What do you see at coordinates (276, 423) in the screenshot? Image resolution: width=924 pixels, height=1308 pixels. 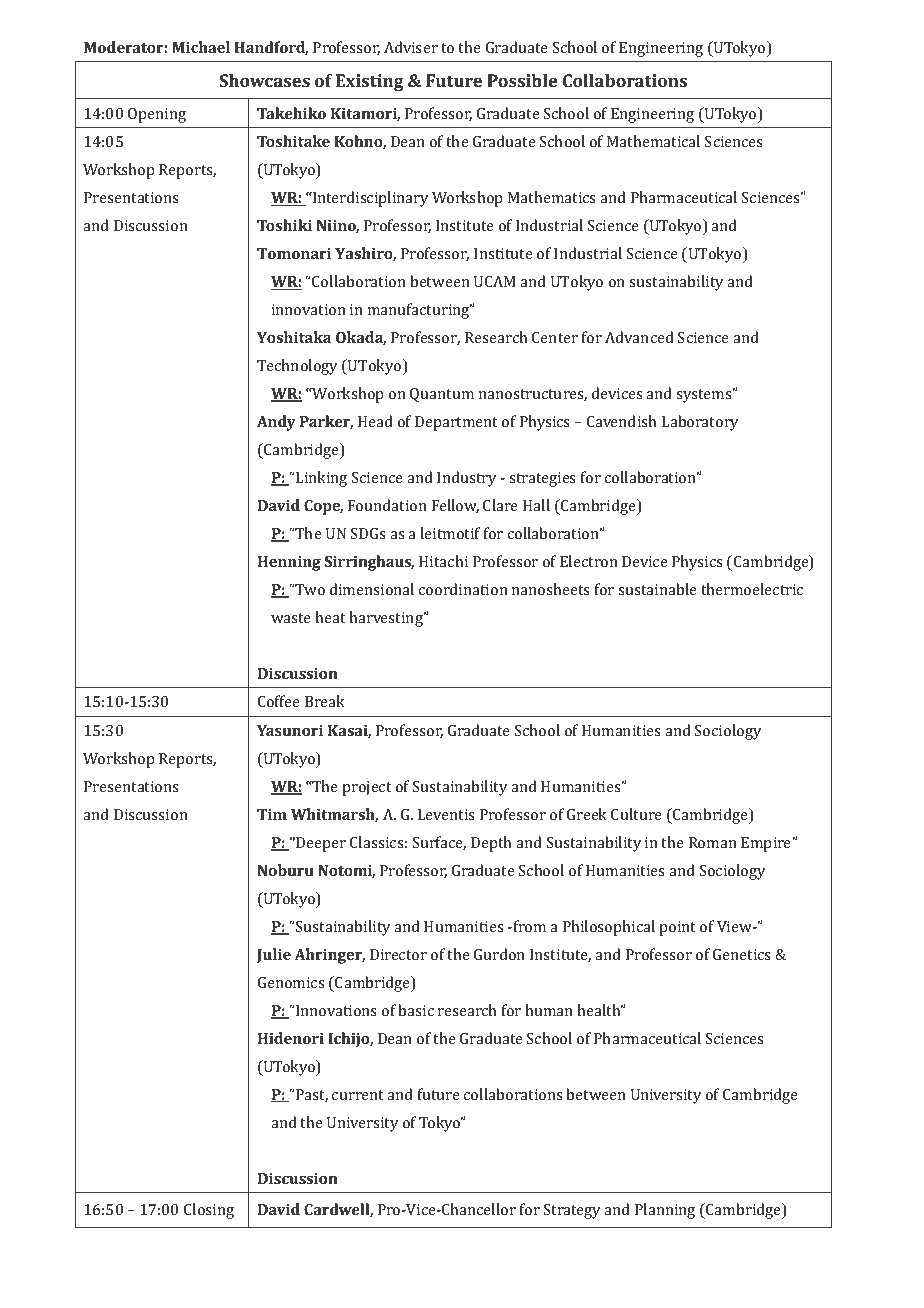 I see `Andy` at bounding box center [276, 423].
